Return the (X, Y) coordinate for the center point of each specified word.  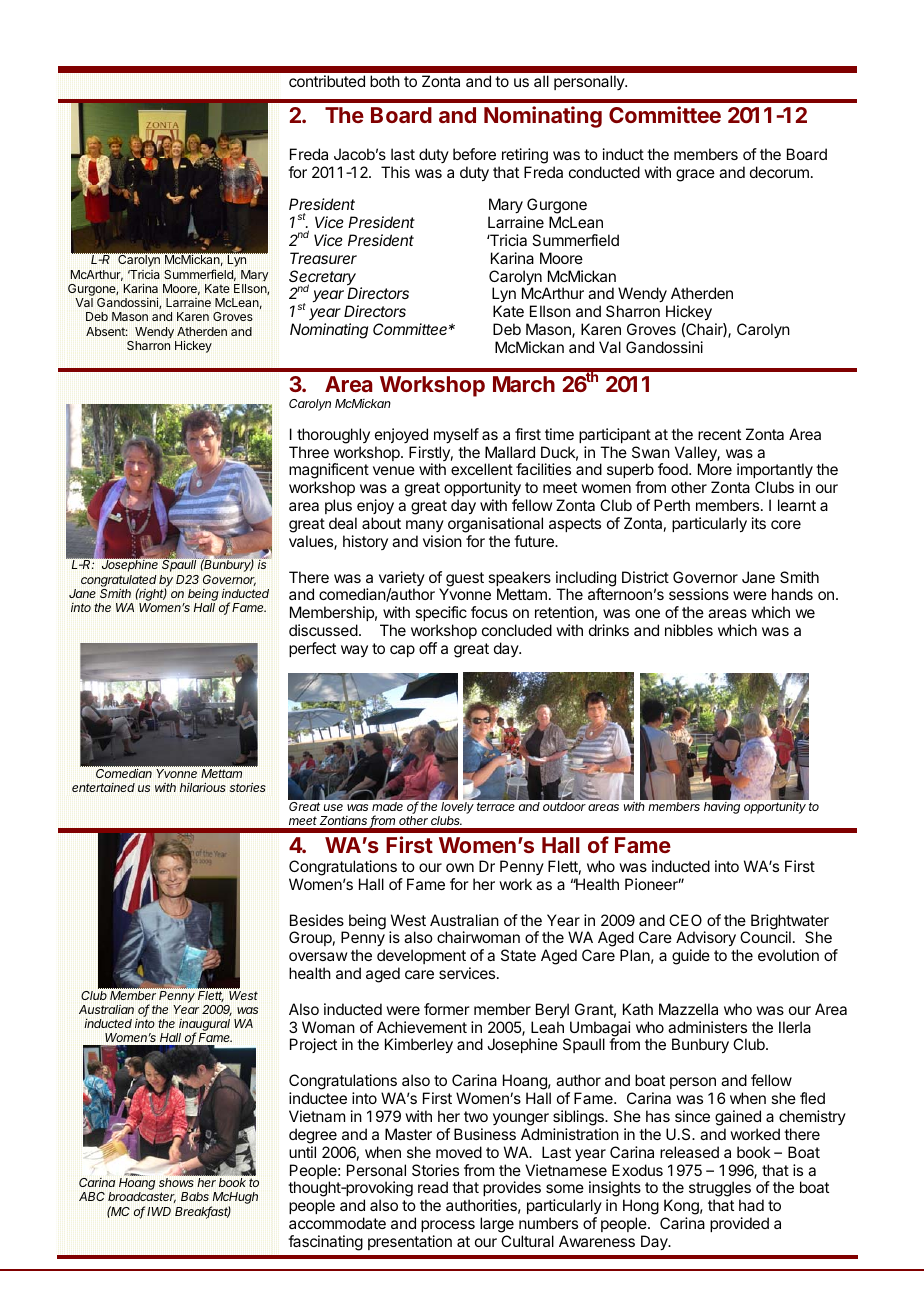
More (715, 469)
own (460, 867)
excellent (482, 469)
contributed (327, 81)
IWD (159, 1211)
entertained (103, 787)
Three (309, 452)
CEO (685, 920)
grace (695, 175)
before (474, 154)
